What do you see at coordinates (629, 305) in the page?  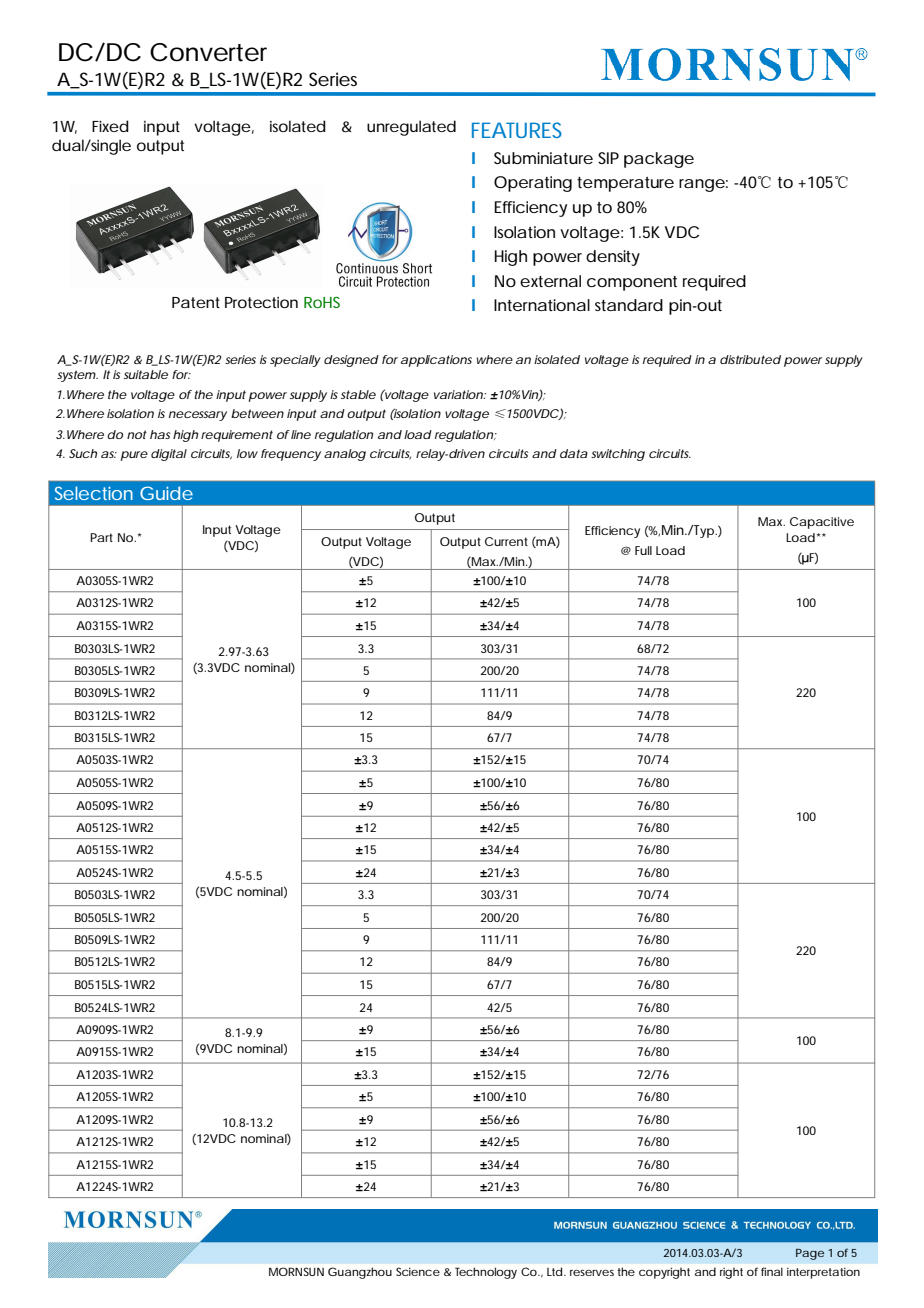 I see `standard` at bounding box center [629, 305].
